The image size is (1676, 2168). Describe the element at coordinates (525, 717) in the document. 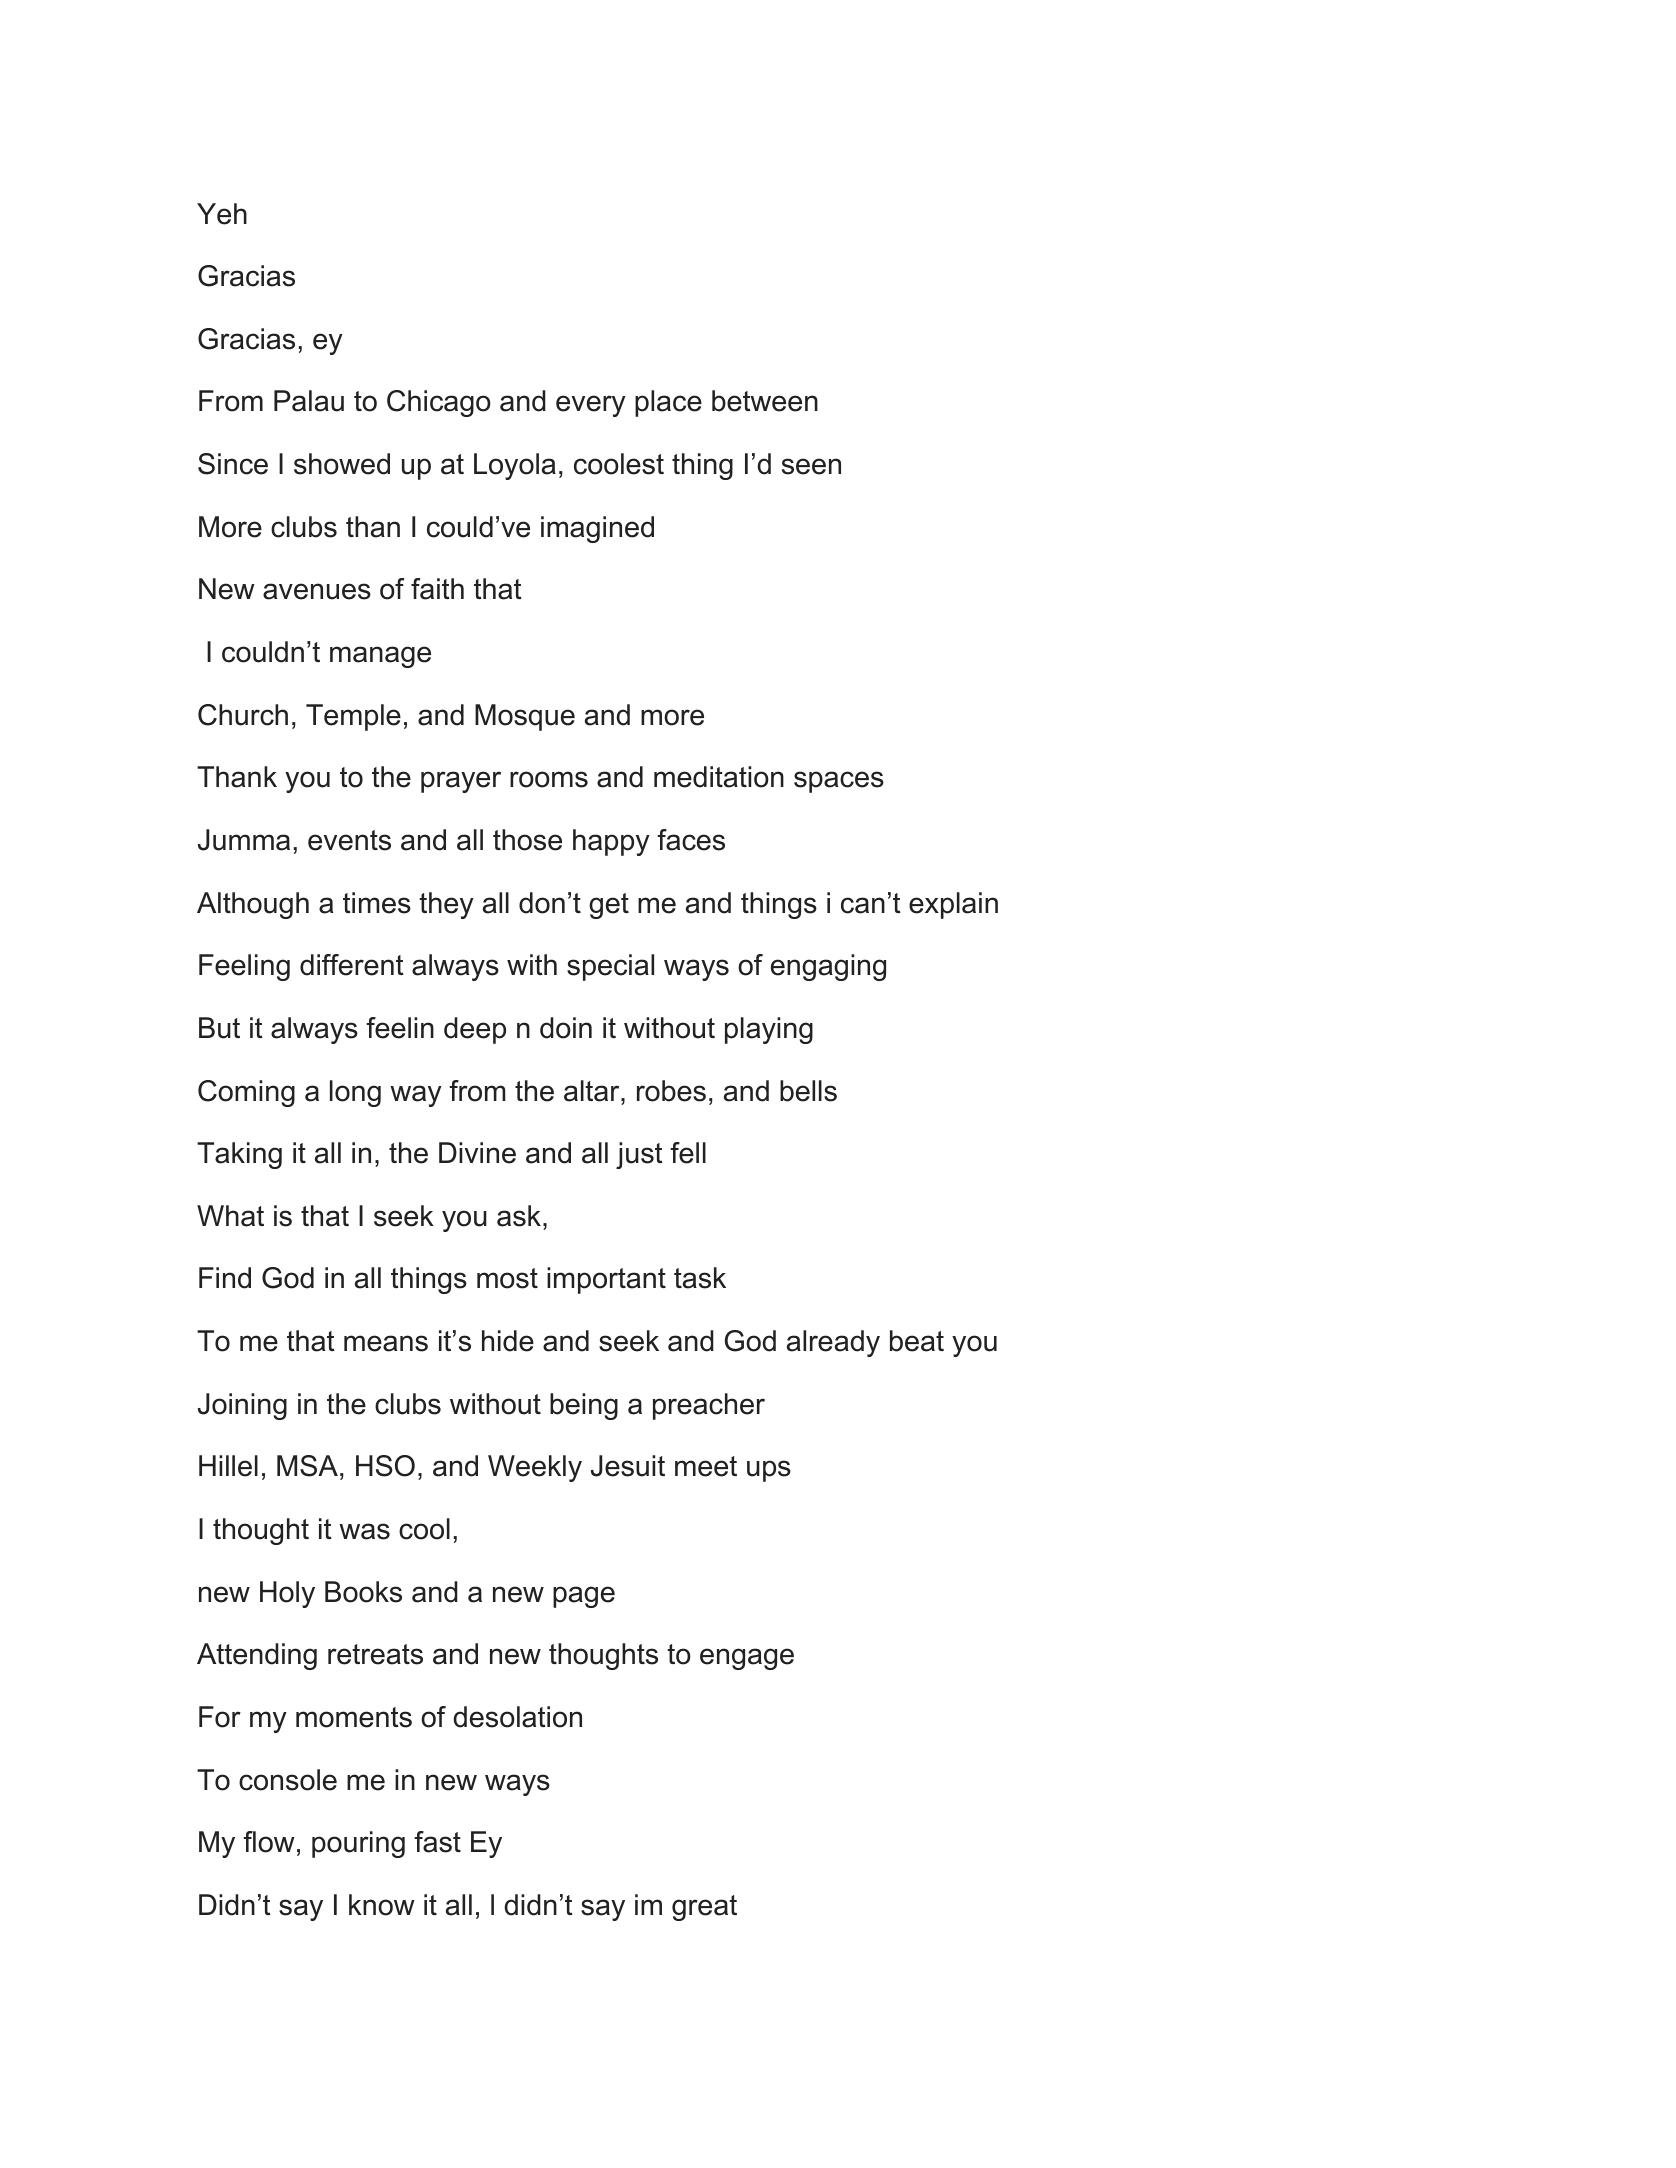

I see `Mosque` at that location.
